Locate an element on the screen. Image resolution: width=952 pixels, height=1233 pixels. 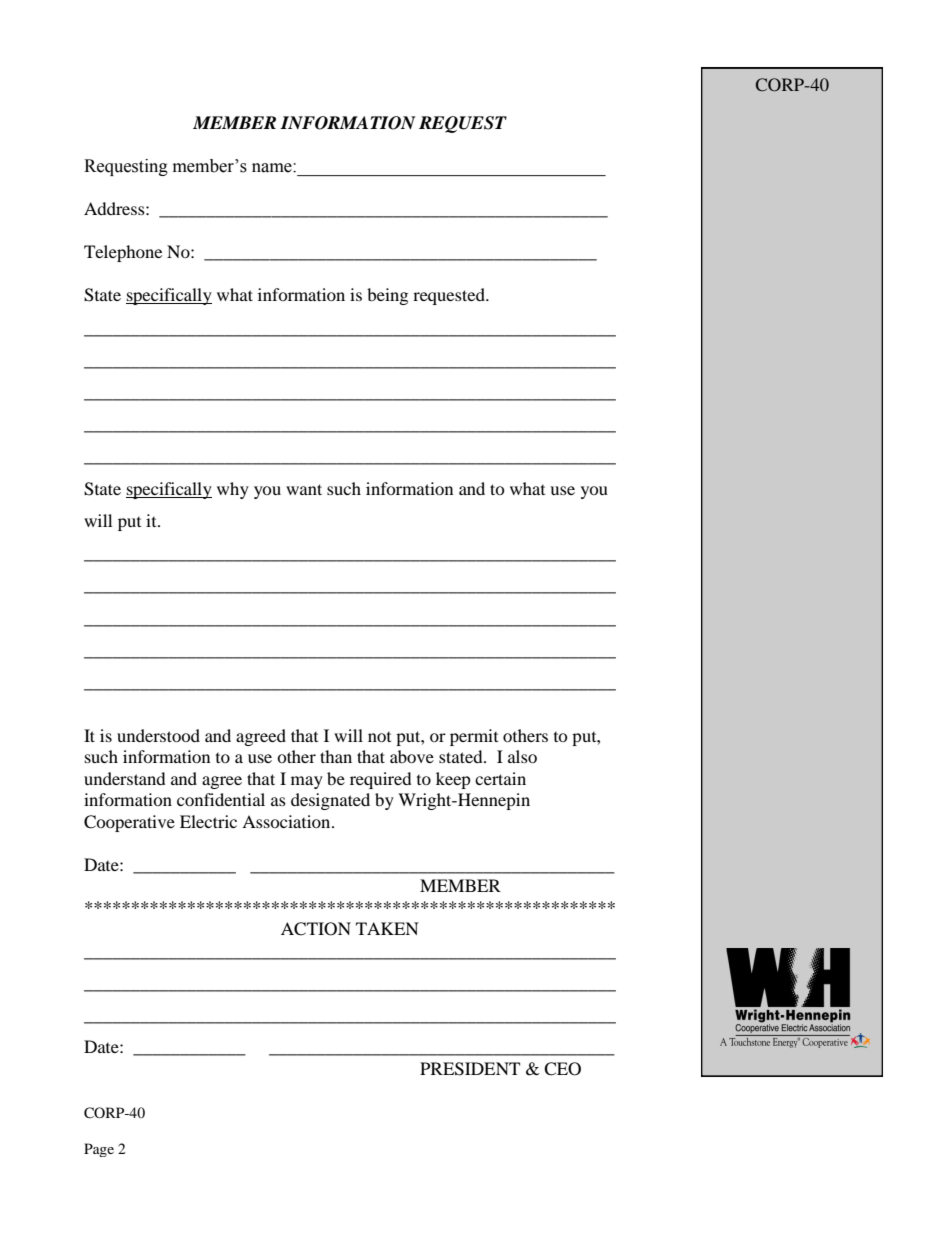
understood is located at coordinates (158, 735).
